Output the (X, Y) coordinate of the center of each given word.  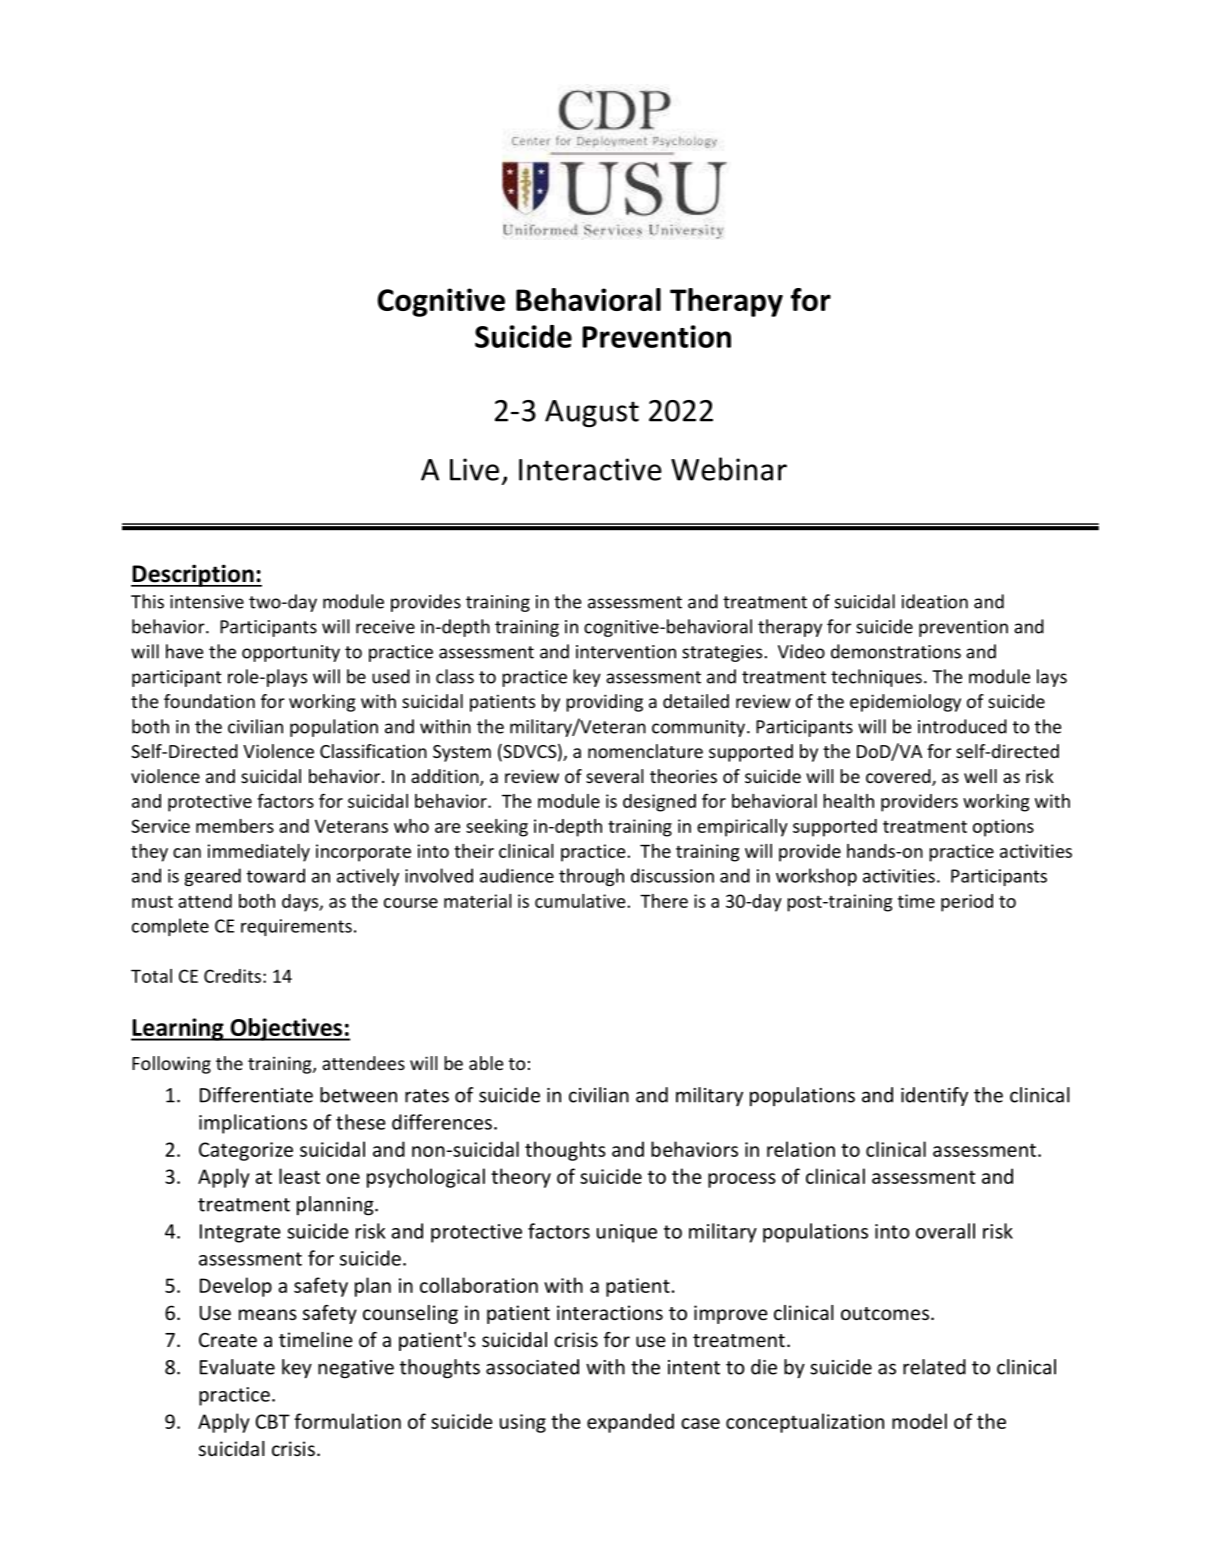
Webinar (729, 469)
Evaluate (237, 1367)
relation (801, 1149)
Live (474, 469)
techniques (876, 678)
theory (521, 1178)
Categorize (246, 1151)
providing (604, 703)
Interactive (590, 469)
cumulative (581, 901)
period (967, 903)
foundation (209, 701)
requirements (296, 927)
